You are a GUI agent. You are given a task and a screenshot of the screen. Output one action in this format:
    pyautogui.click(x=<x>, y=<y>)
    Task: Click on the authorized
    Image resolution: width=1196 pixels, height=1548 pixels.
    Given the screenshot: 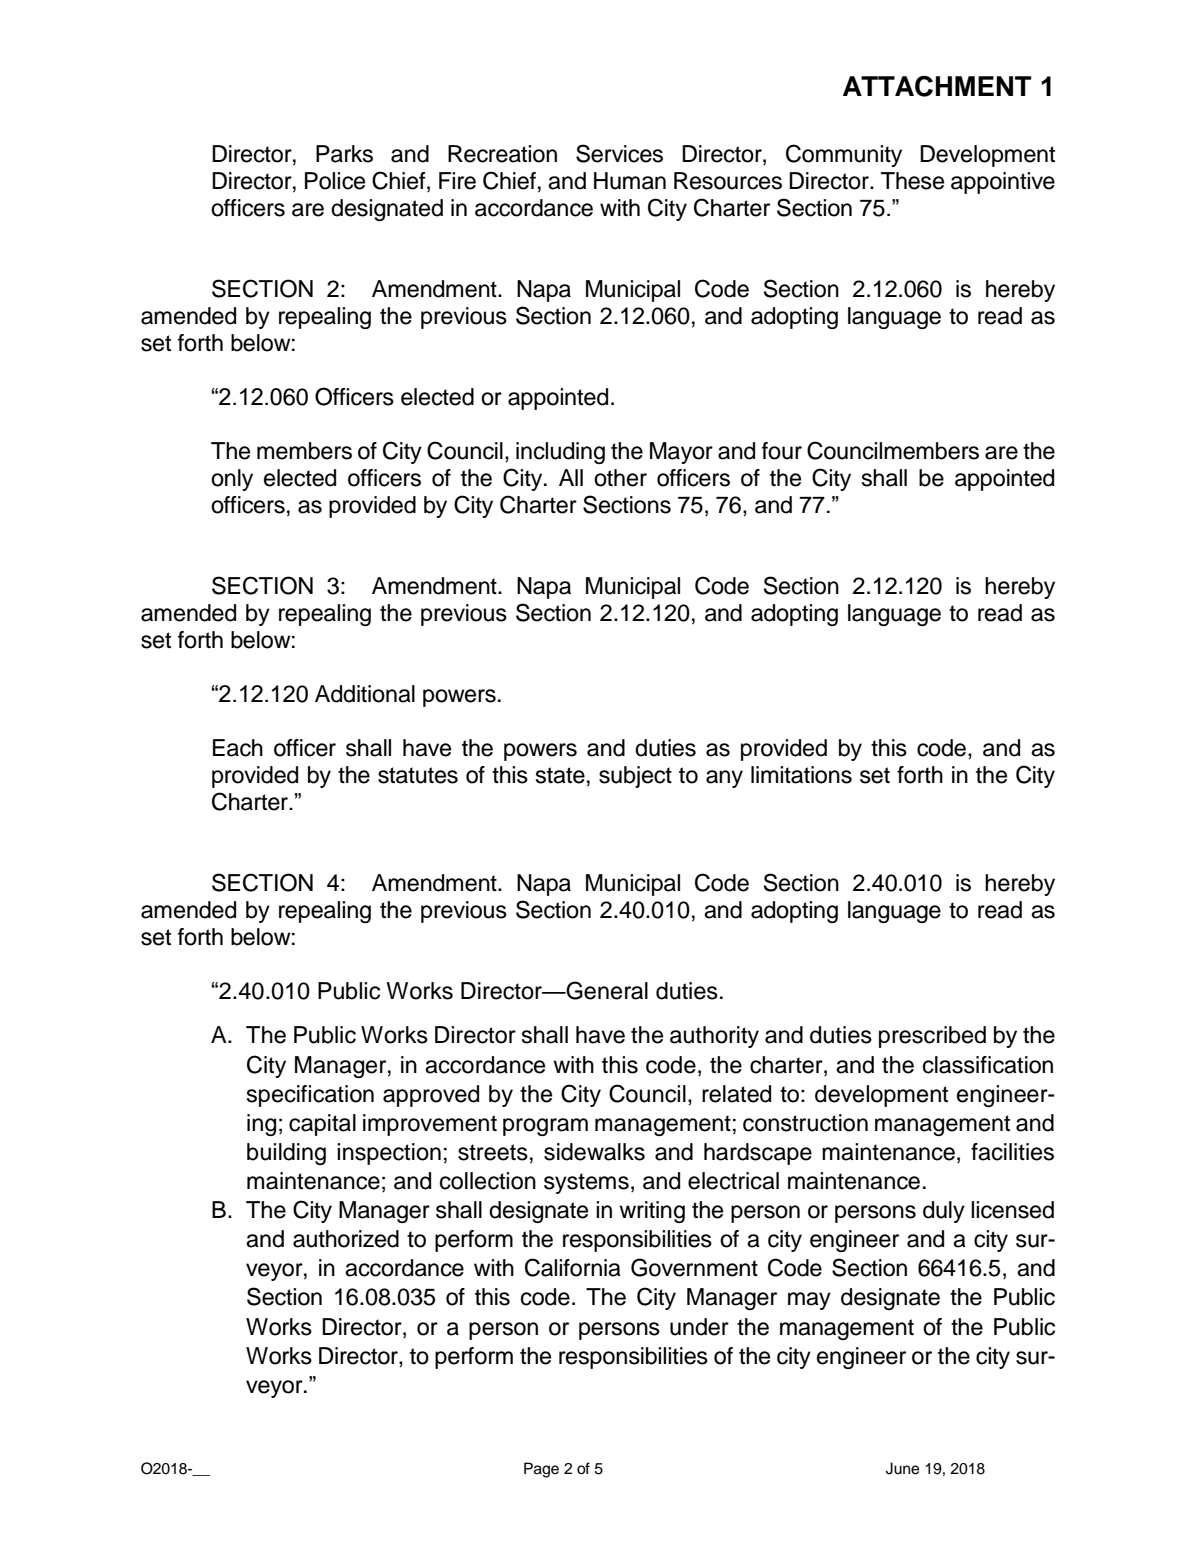 What is the action you would take?
    pyautogui.click(x=346, y=1239)
